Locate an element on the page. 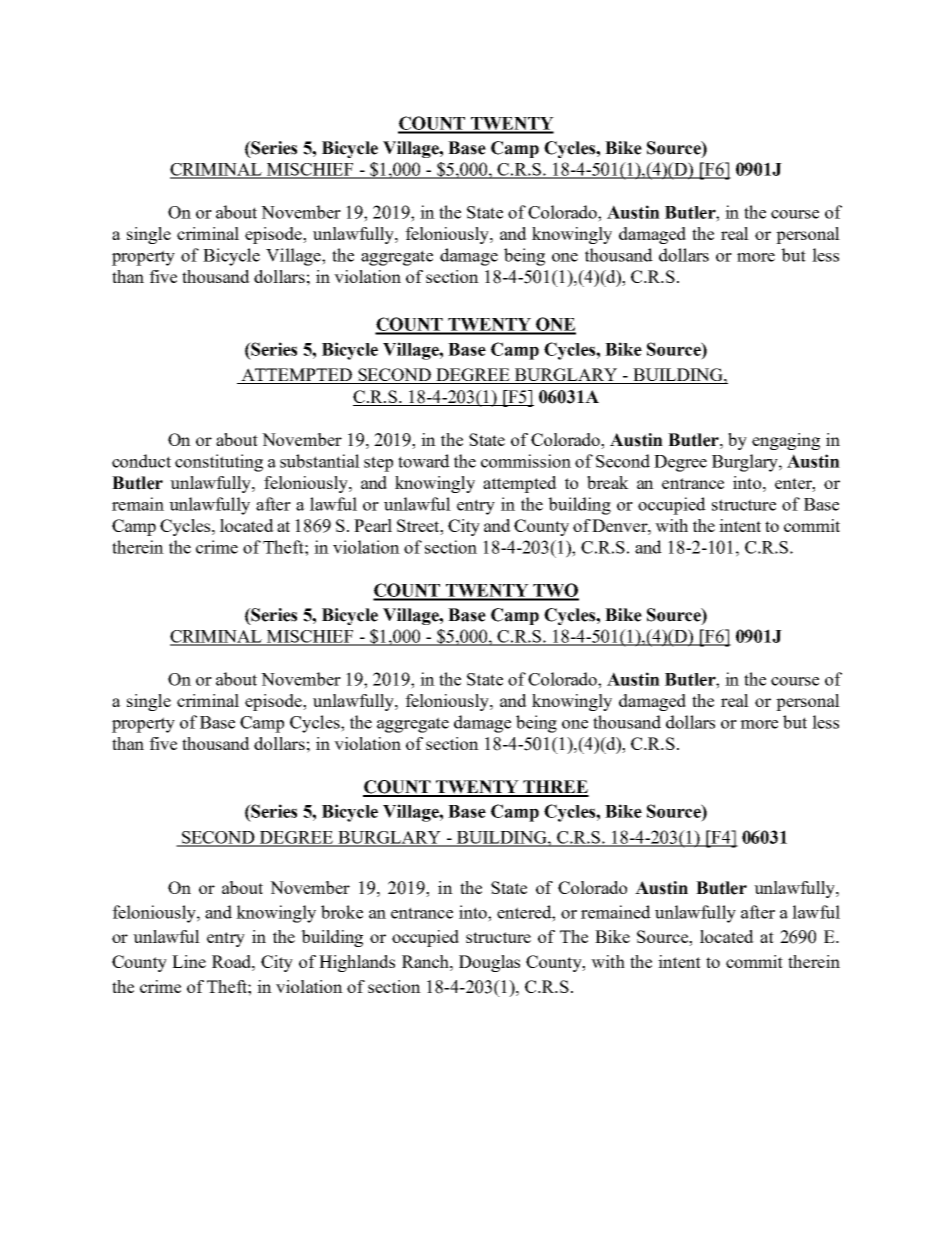 The image size is (952, 1233). broke is located at coordinates (342, 912).
